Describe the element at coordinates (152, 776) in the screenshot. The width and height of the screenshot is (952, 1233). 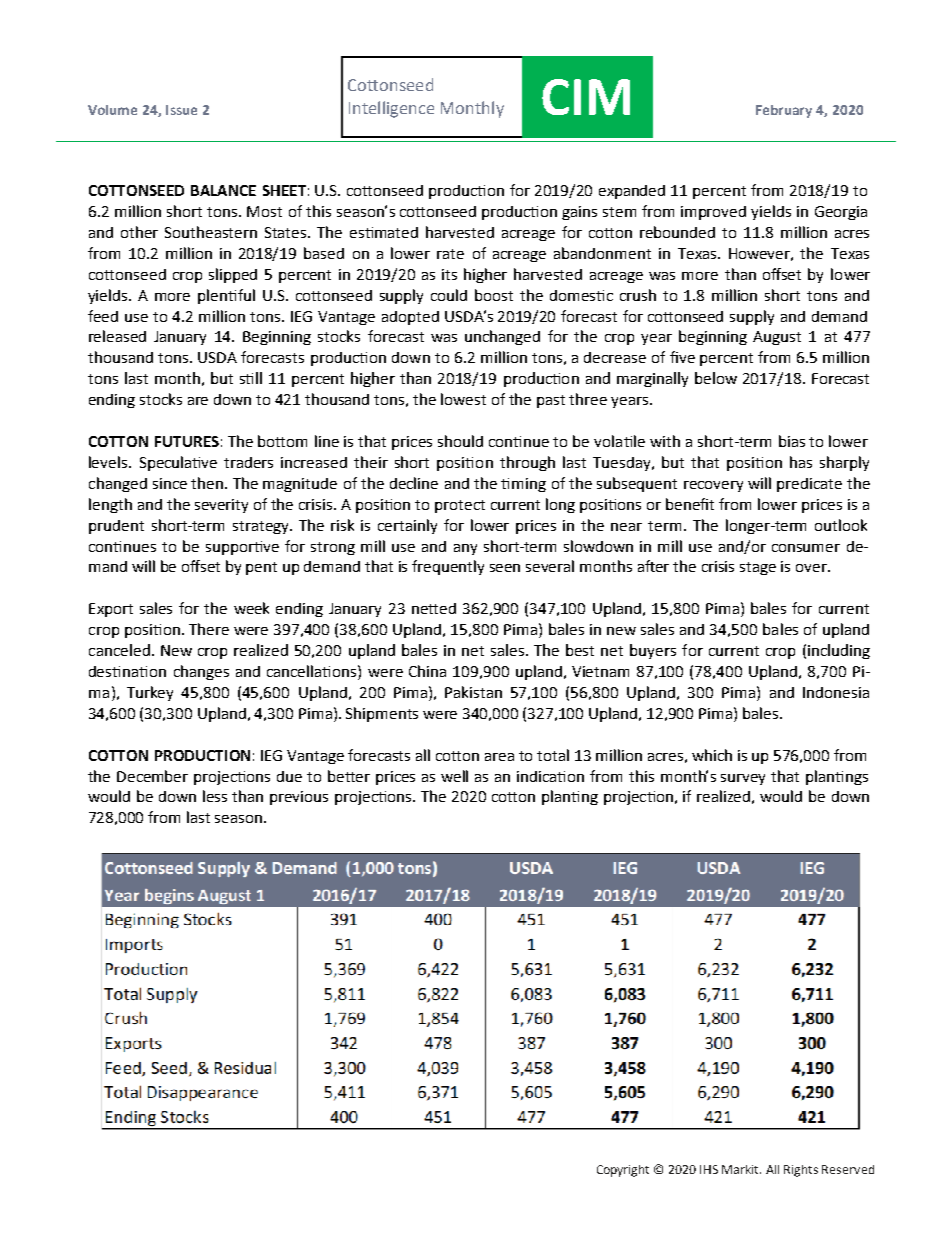
I see `December` at that location.
